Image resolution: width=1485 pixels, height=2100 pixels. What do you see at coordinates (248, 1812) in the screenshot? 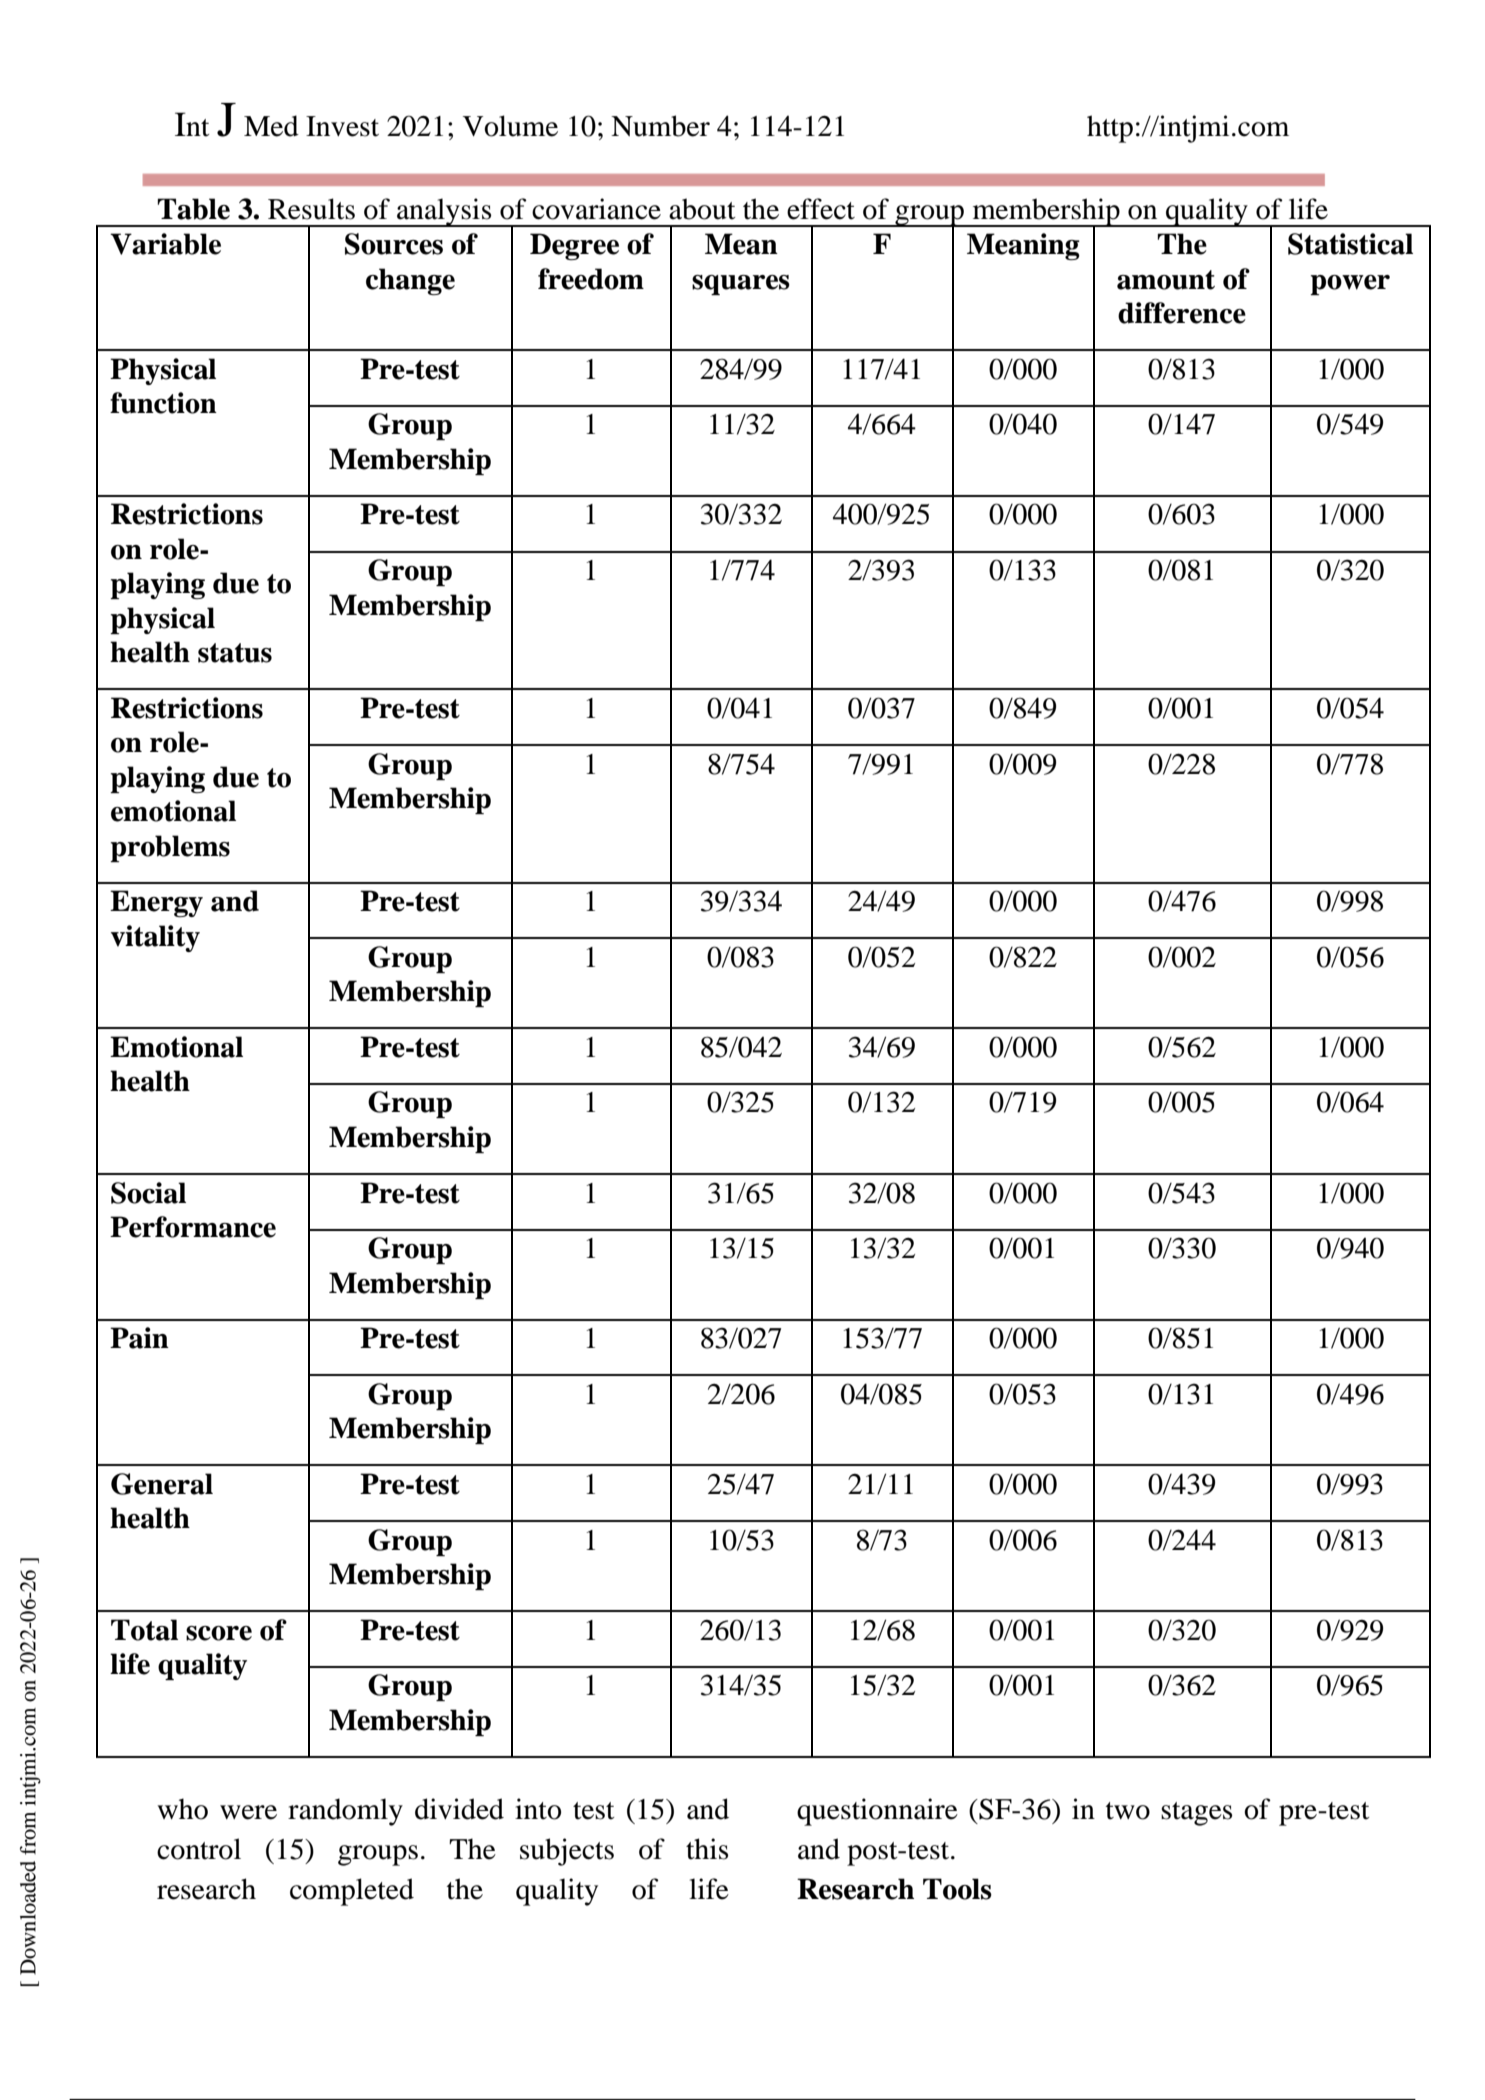
I see `were` at bounding box center [248, 1812].
